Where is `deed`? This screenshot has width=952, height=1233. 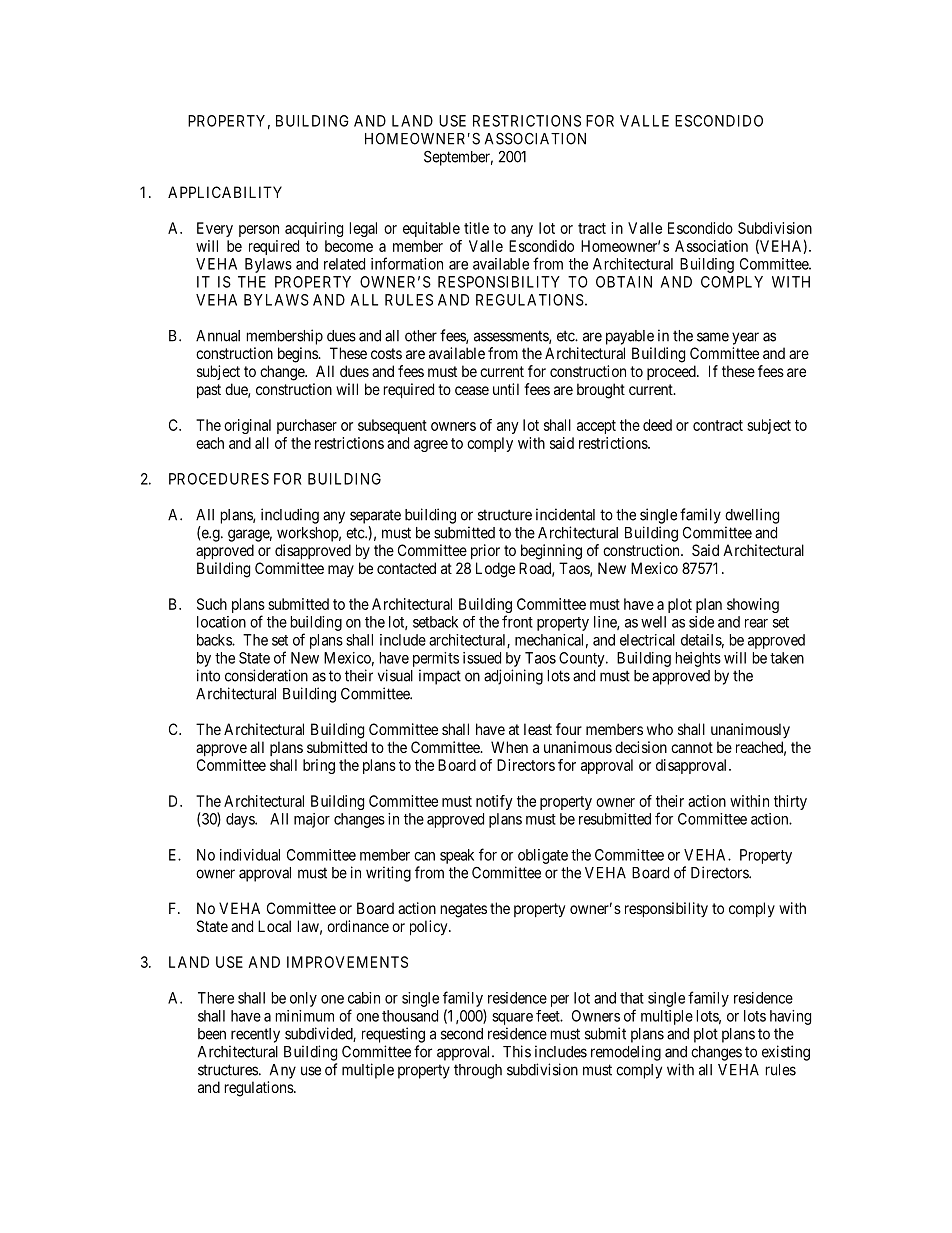
deed is located at coordinates (657, 425).
